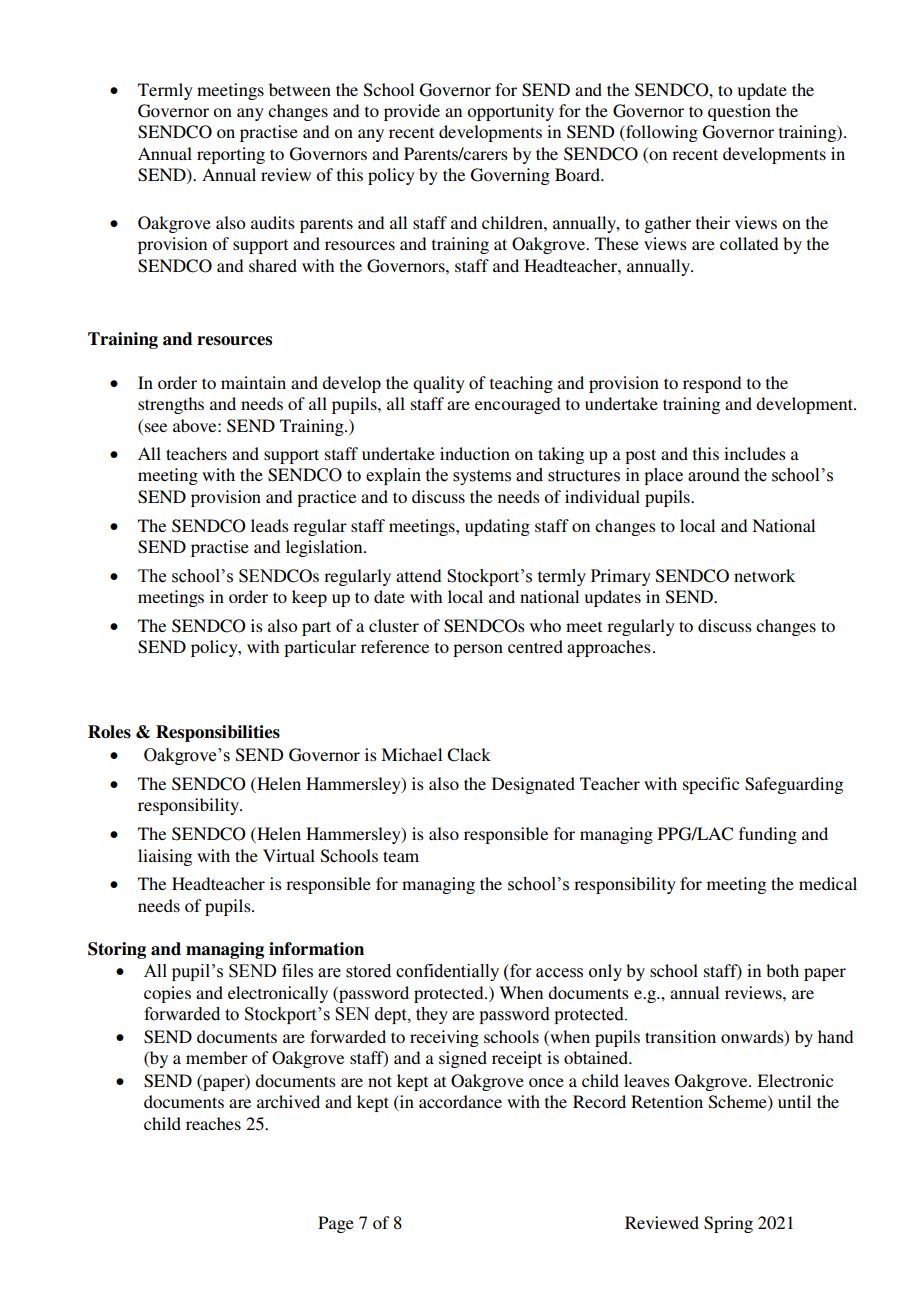 This screenshot has height=1307, width=924. What do you see at coordinates (460, 1101) in the screenshot?
I see `accordance` at bounding box center [460, 1101].
